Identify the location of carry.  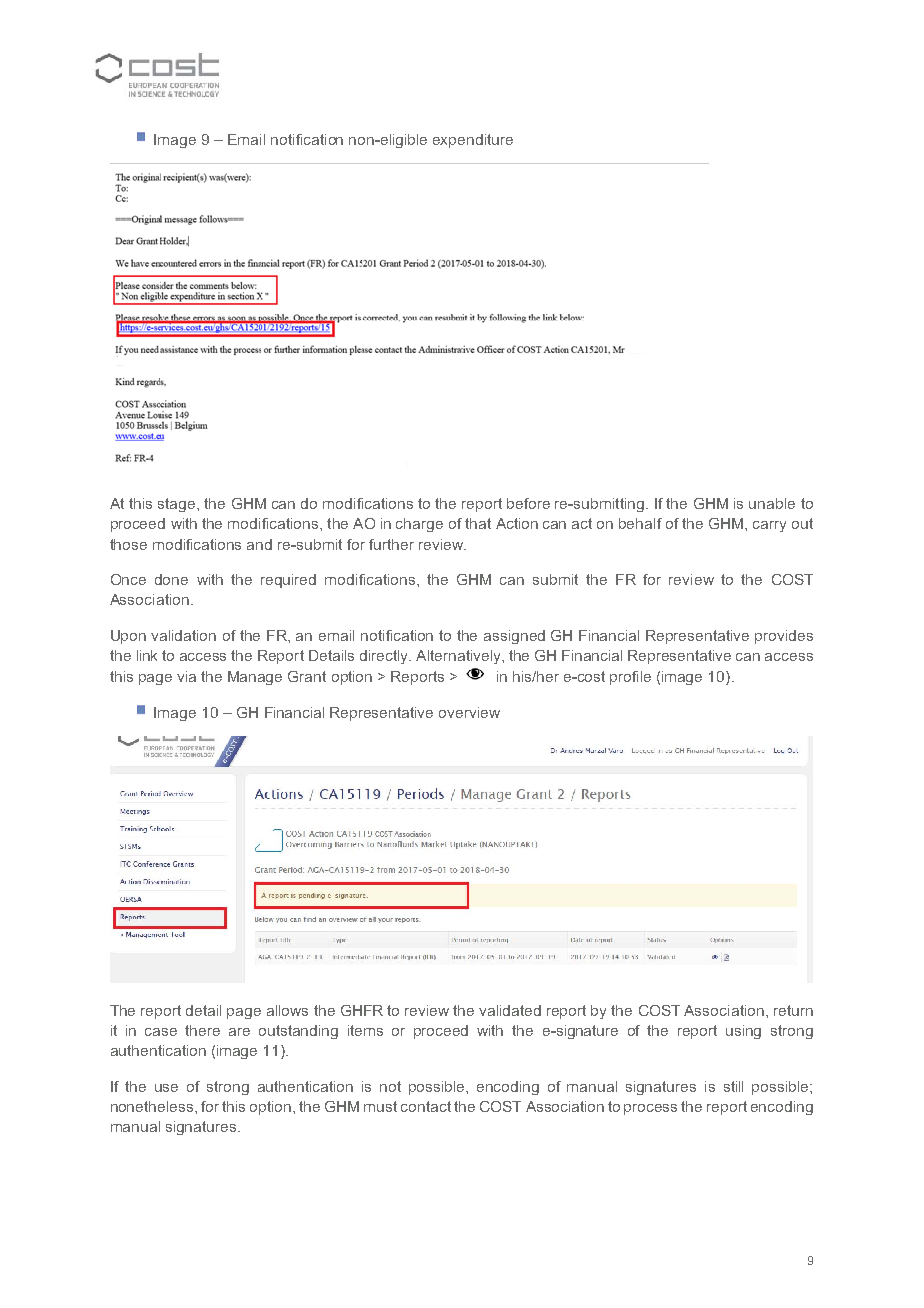
(769, 526).
